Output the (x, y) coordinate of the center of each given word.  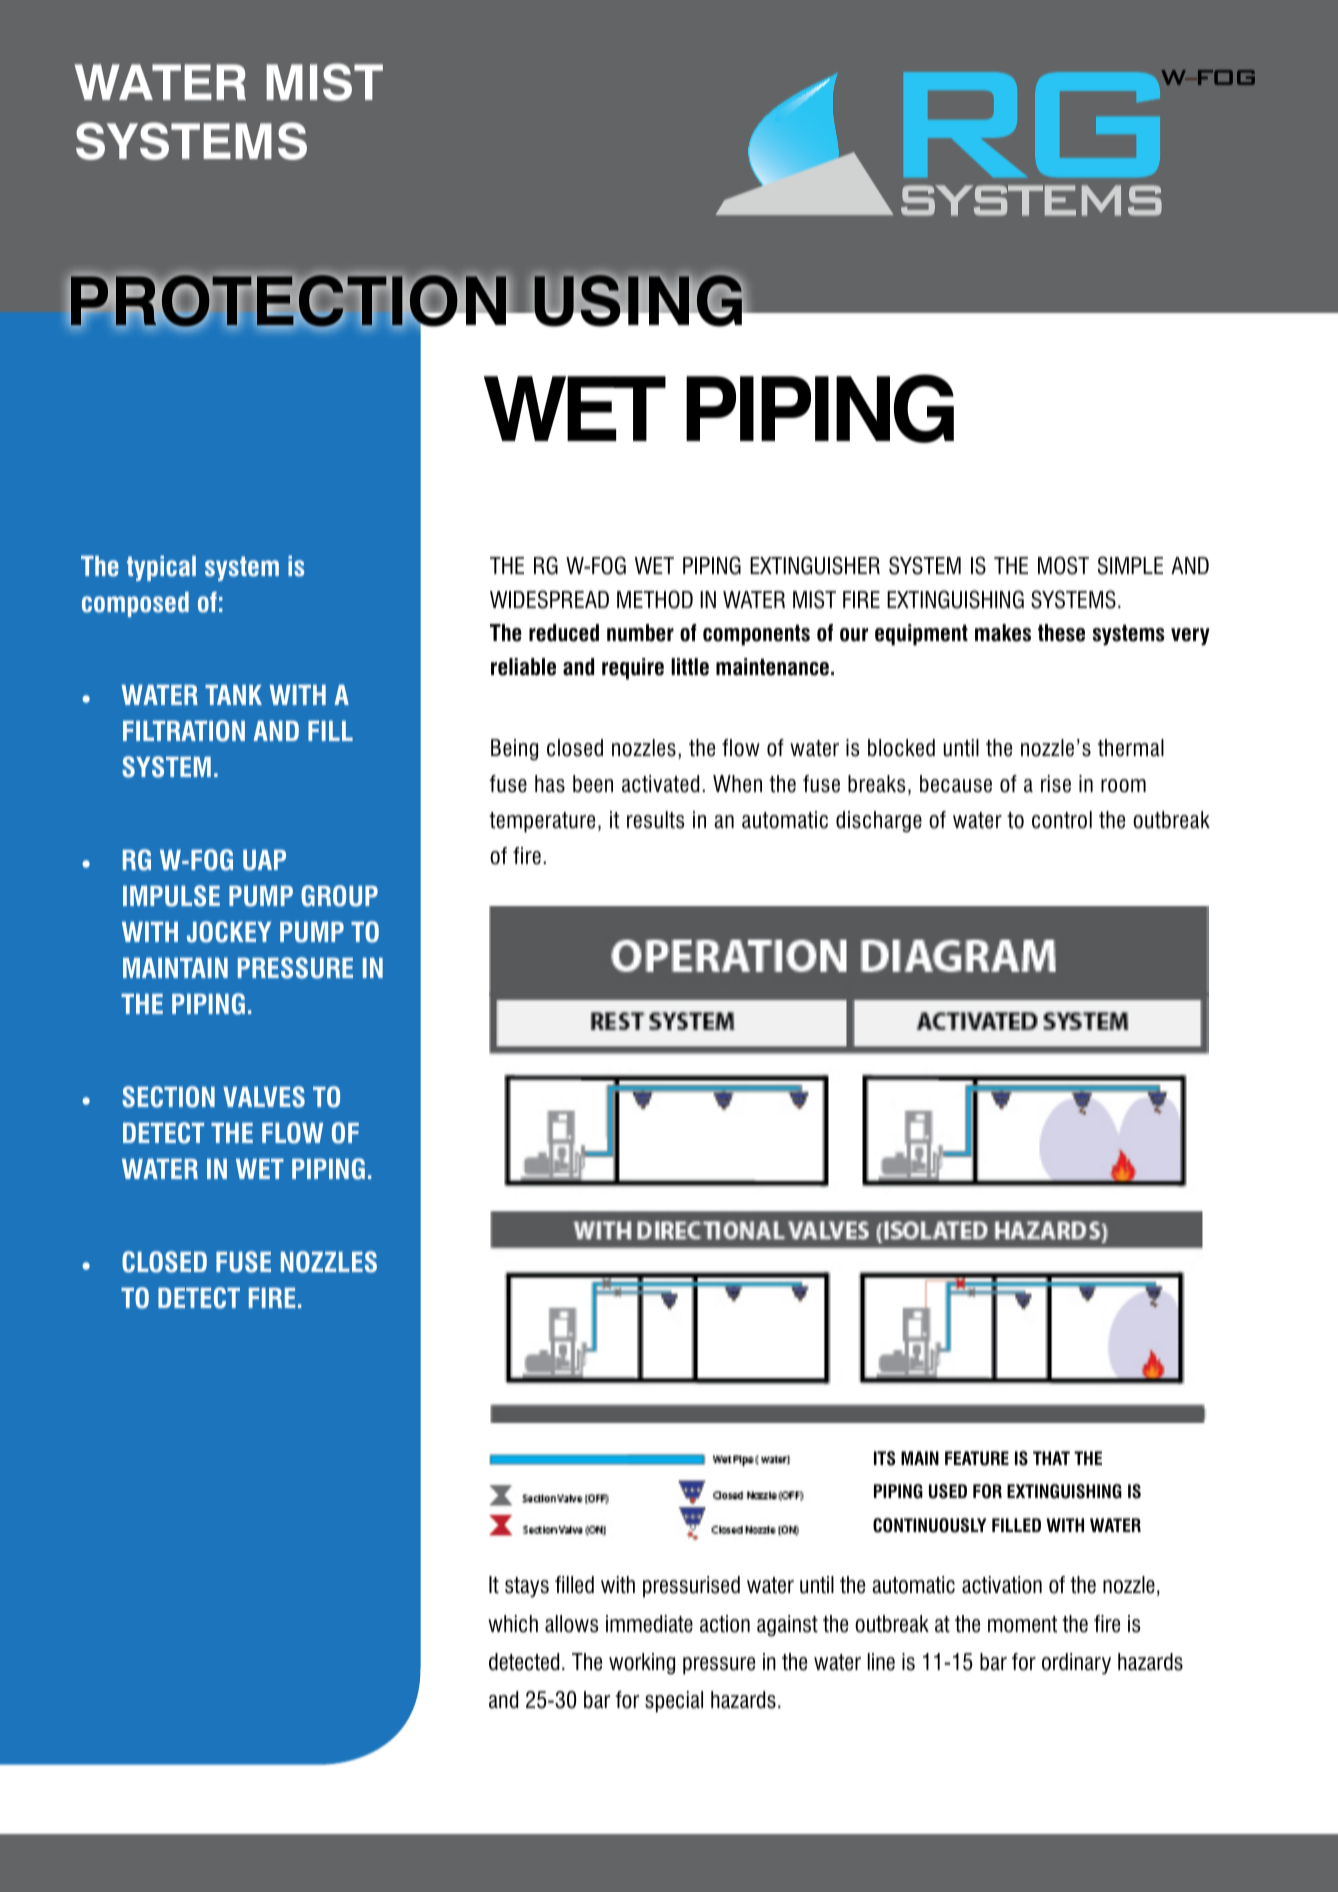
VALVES (264, 1097)
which (513, 1624)
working (642, 1664)
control (1062, 820)
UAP (264, 860)
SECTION (168, 1097)
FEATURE (977, 1458)
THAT (1051, 1458)
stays (527, 1587)
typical (161, 568)
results (656, 820)
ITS (884, 1458)
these (1061, 633)
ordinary (1076, 1664)
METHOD (655, 599)
